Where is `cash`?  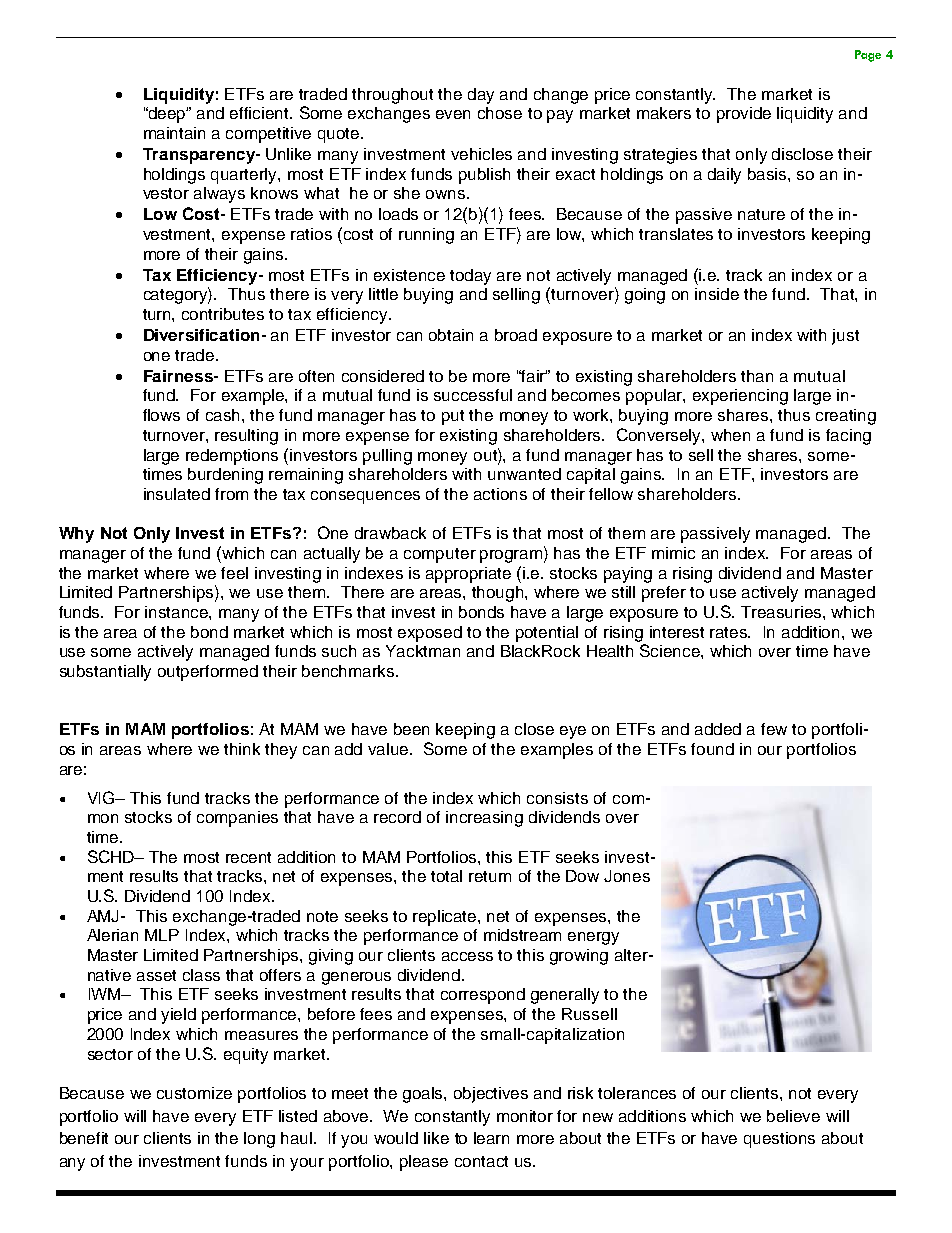 cash is located at coordinates (224, 415).
